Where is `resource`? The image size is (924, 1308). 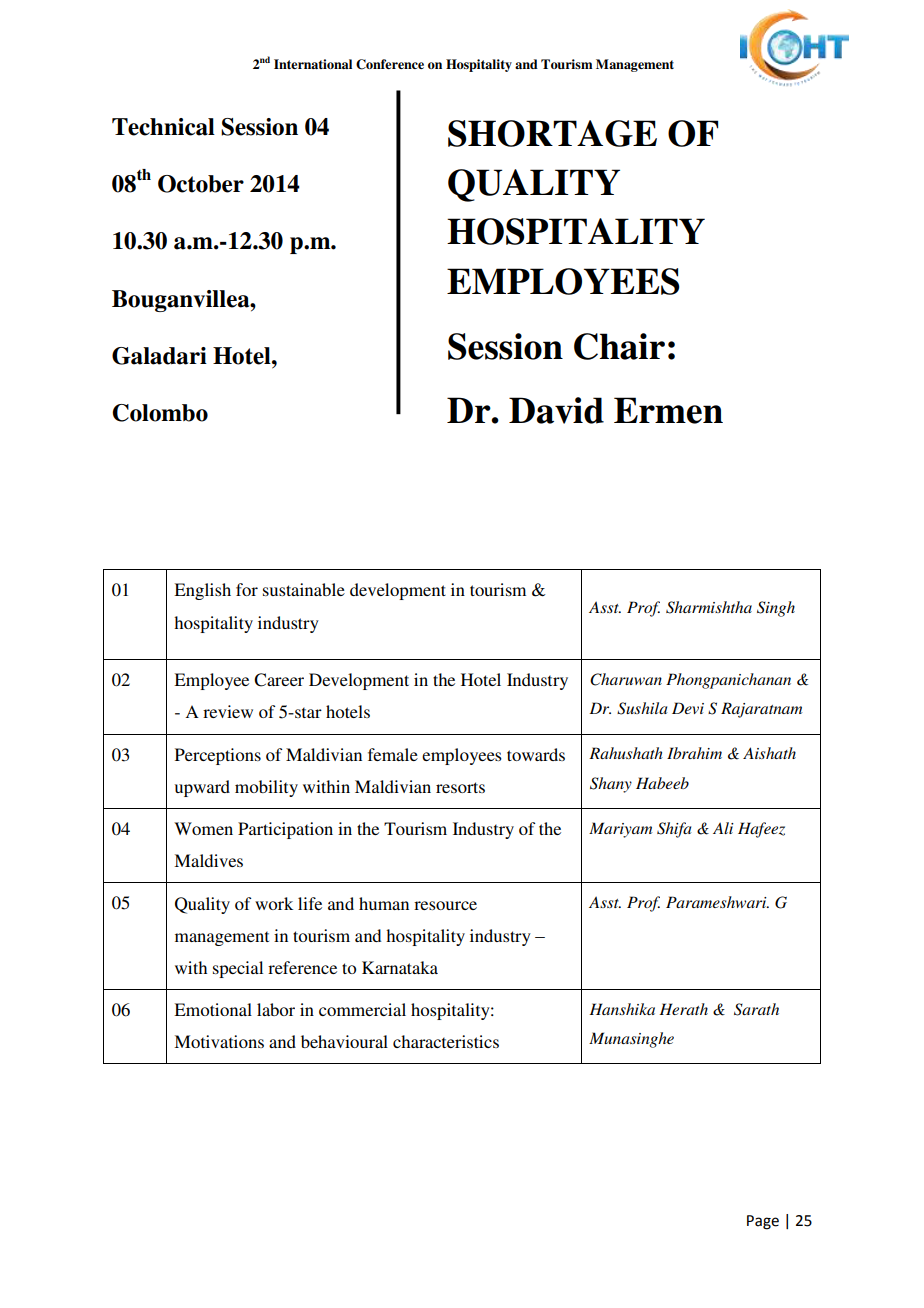 resource is located at coordinates (445, 905).
